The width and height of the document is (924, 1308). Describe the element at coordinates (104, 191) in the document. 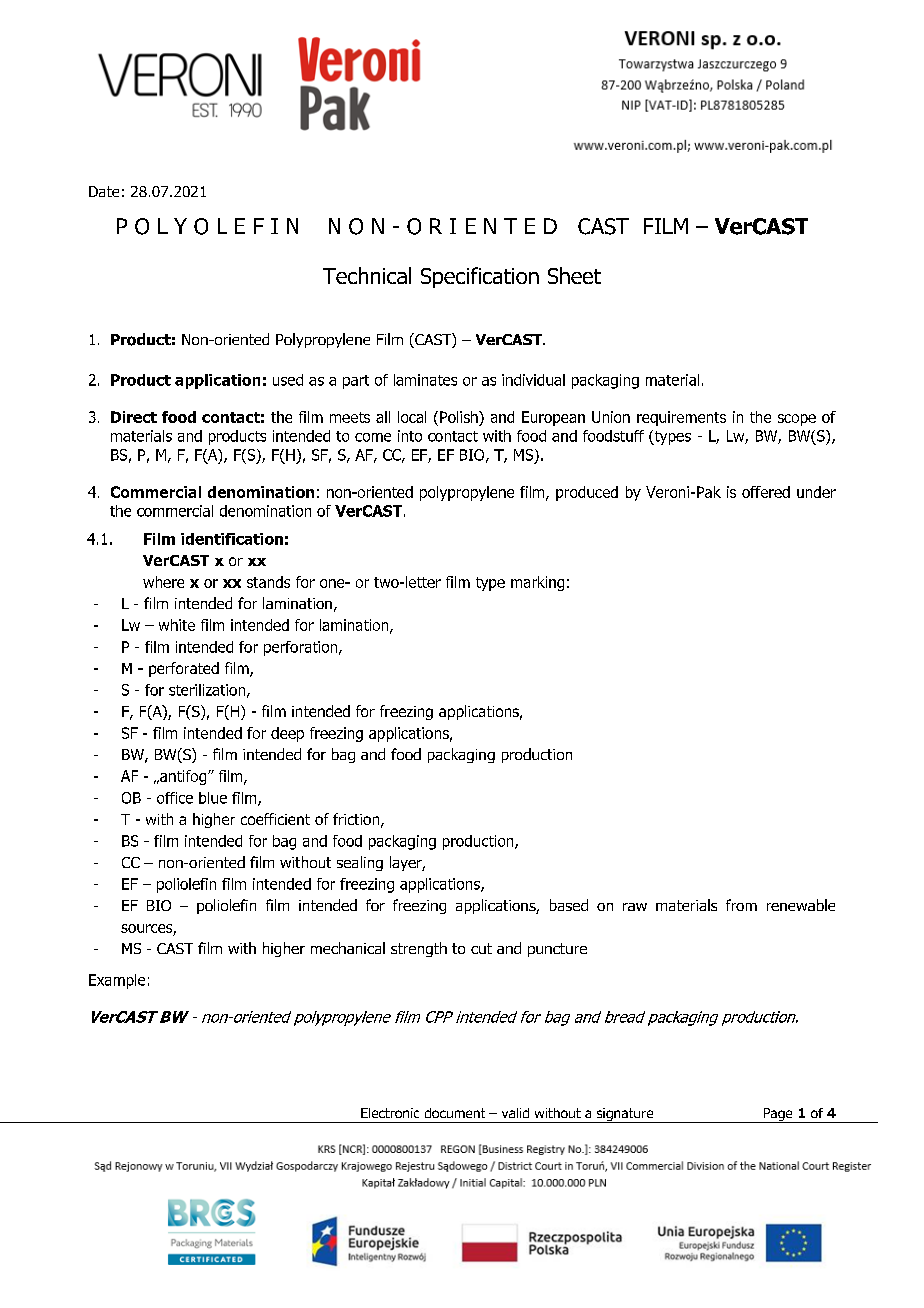

I see `Date` at that location.
